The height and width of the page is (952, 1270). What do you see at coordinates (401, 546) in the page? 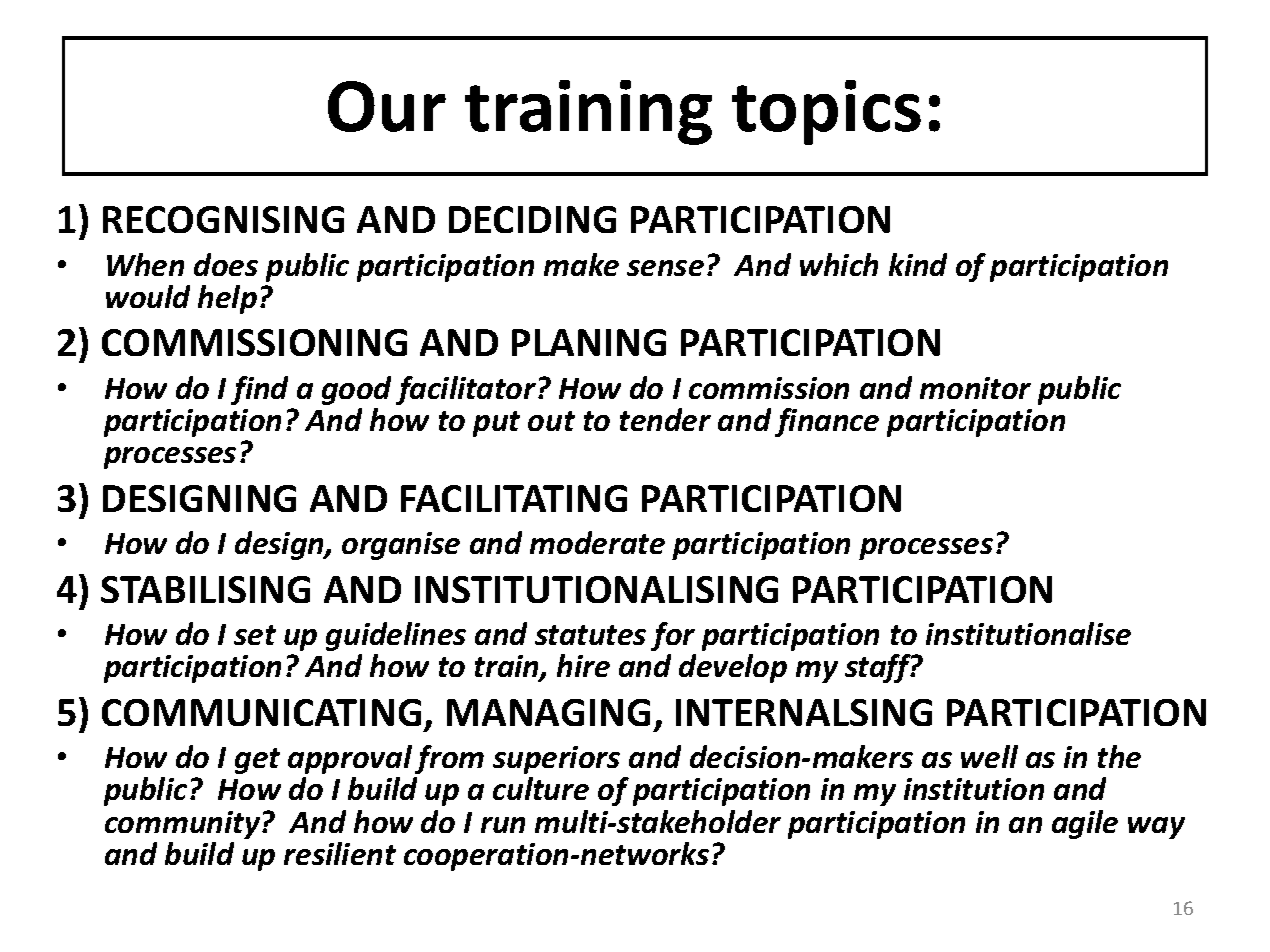
I see `organise` at bounding box center [401, 546].
